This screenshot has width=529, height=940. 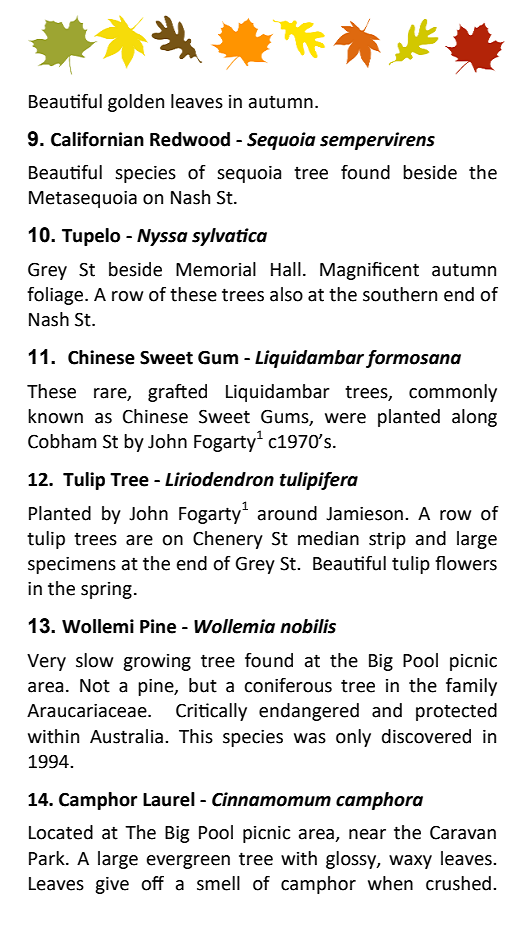 What do you see at coordinates (112, 885) in the screenshot?
I see `give` at bounding box center [112, 885].
